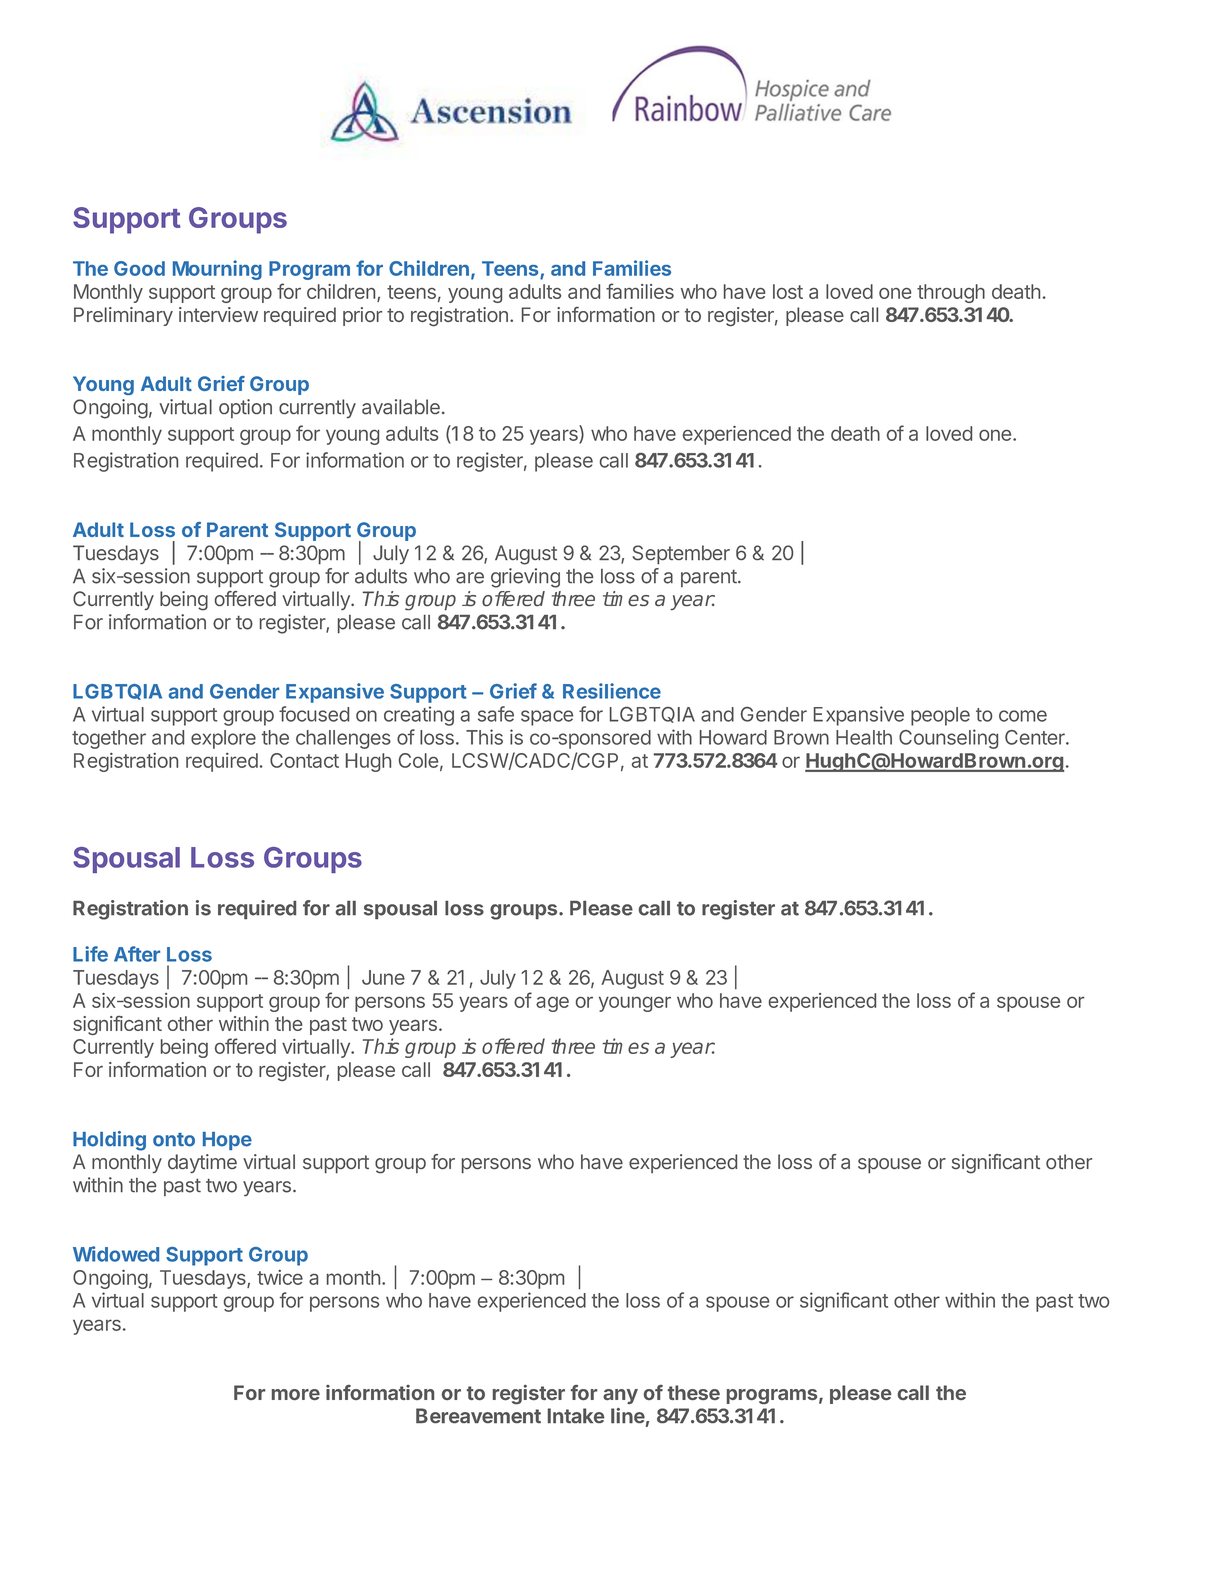 This screenshot has height=1589, width=1228. Describe the element at coordinates (296, 1394) in the screenshot. I see `more` at that location.
